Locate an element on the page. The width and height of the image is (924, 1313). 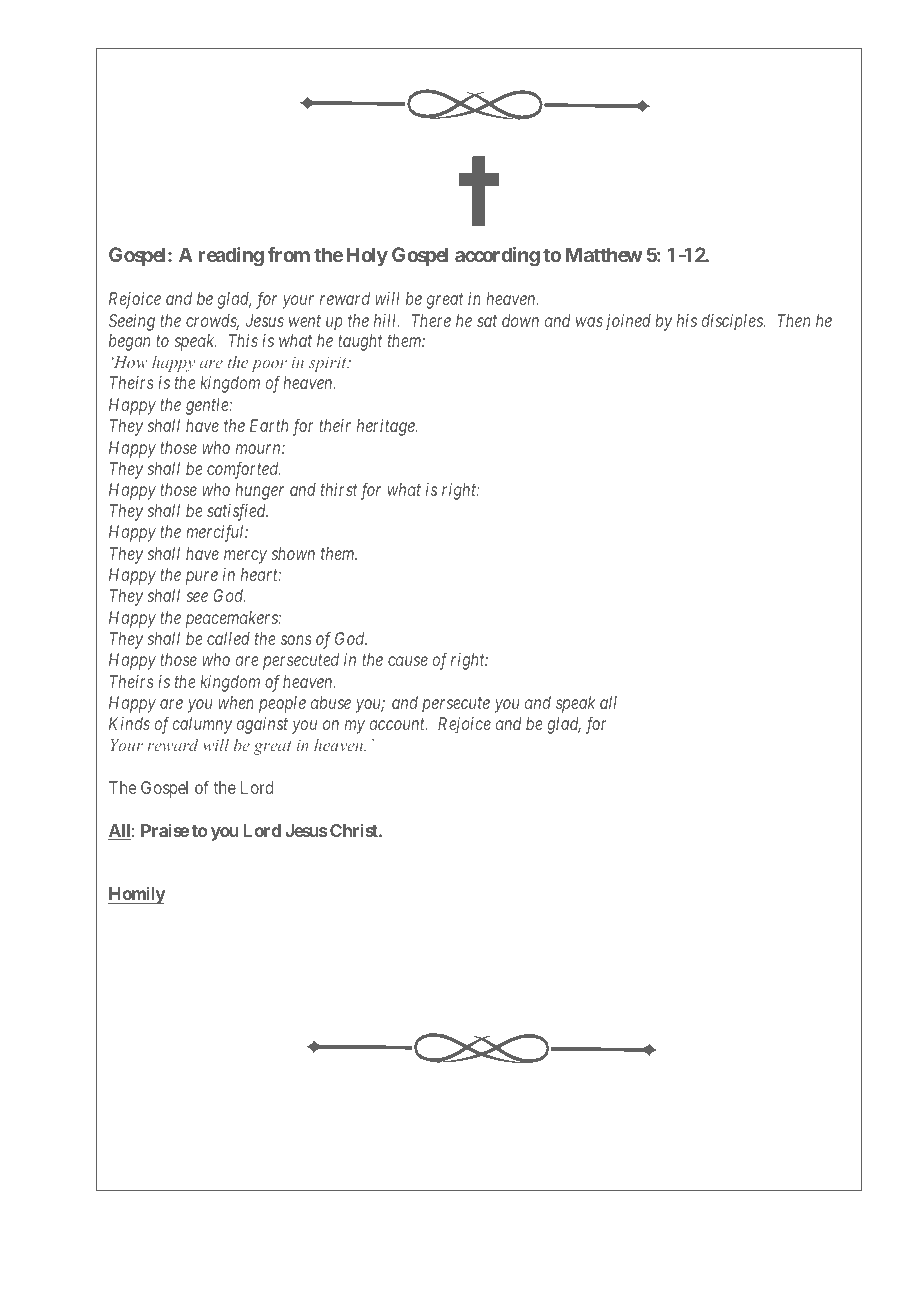
disciples is located at coordinates (733, 322).
